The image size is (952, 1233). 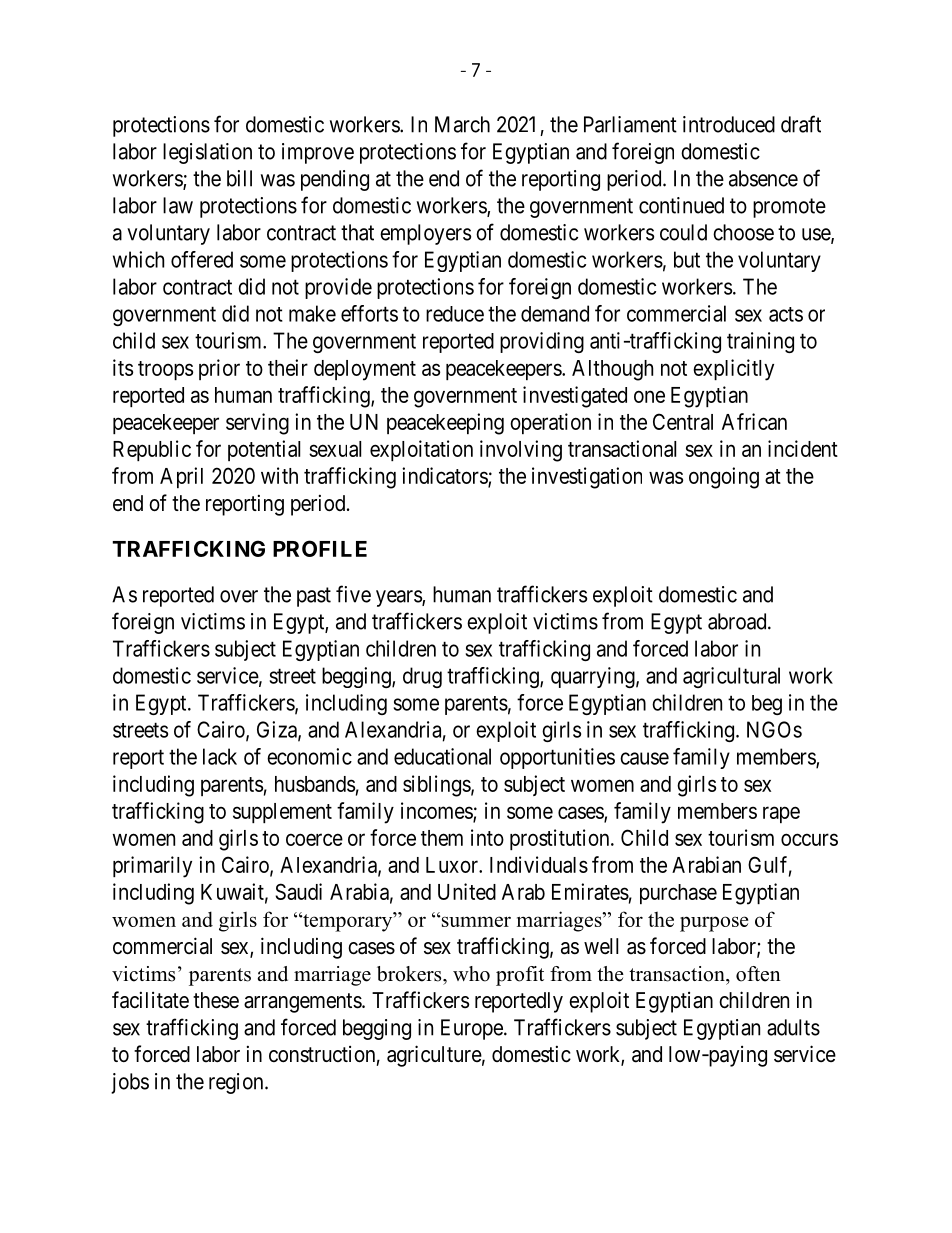 I want to click on peacekeeping, so click(x=445, y=424).
